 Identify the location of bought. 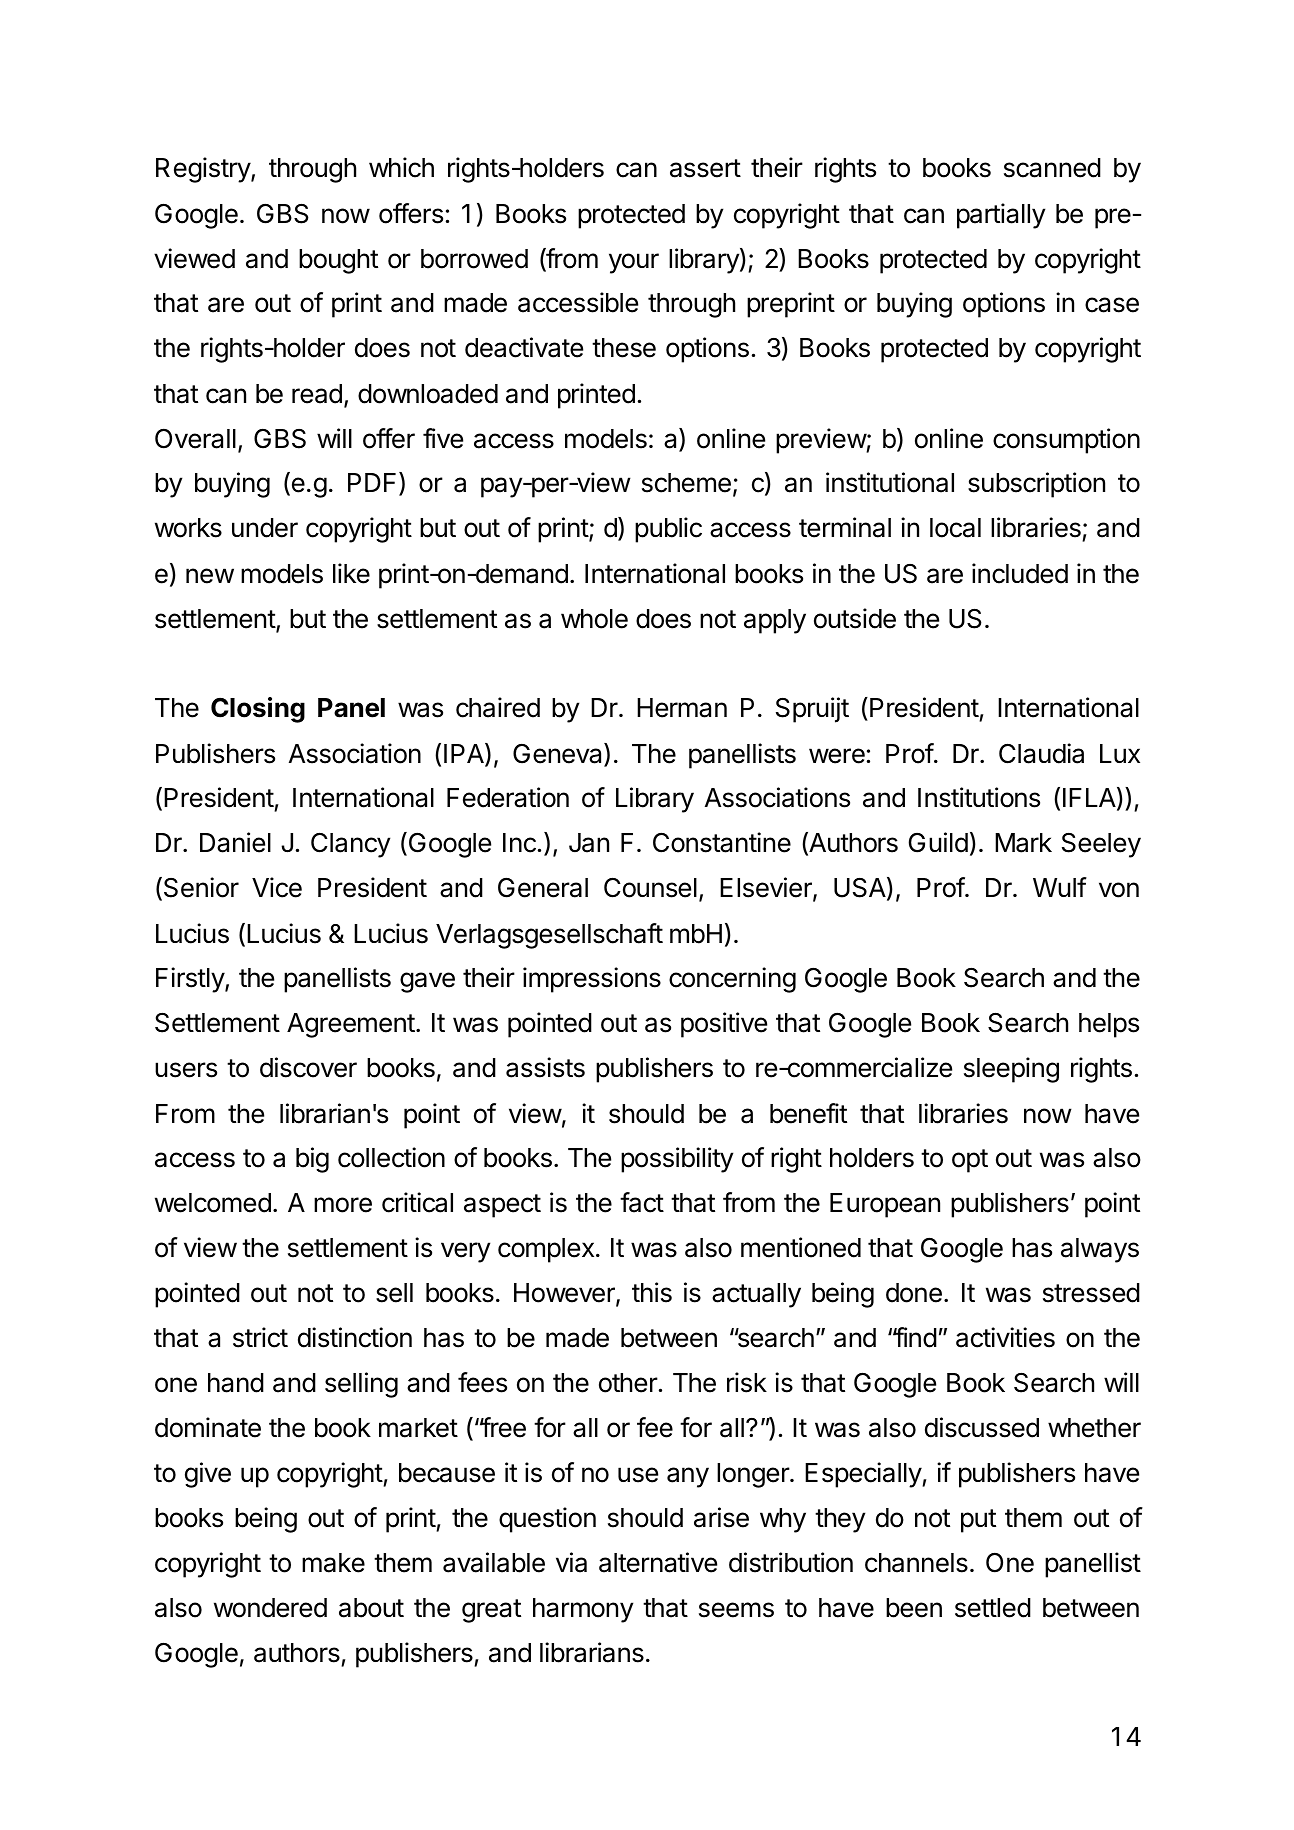
(338, 261).
